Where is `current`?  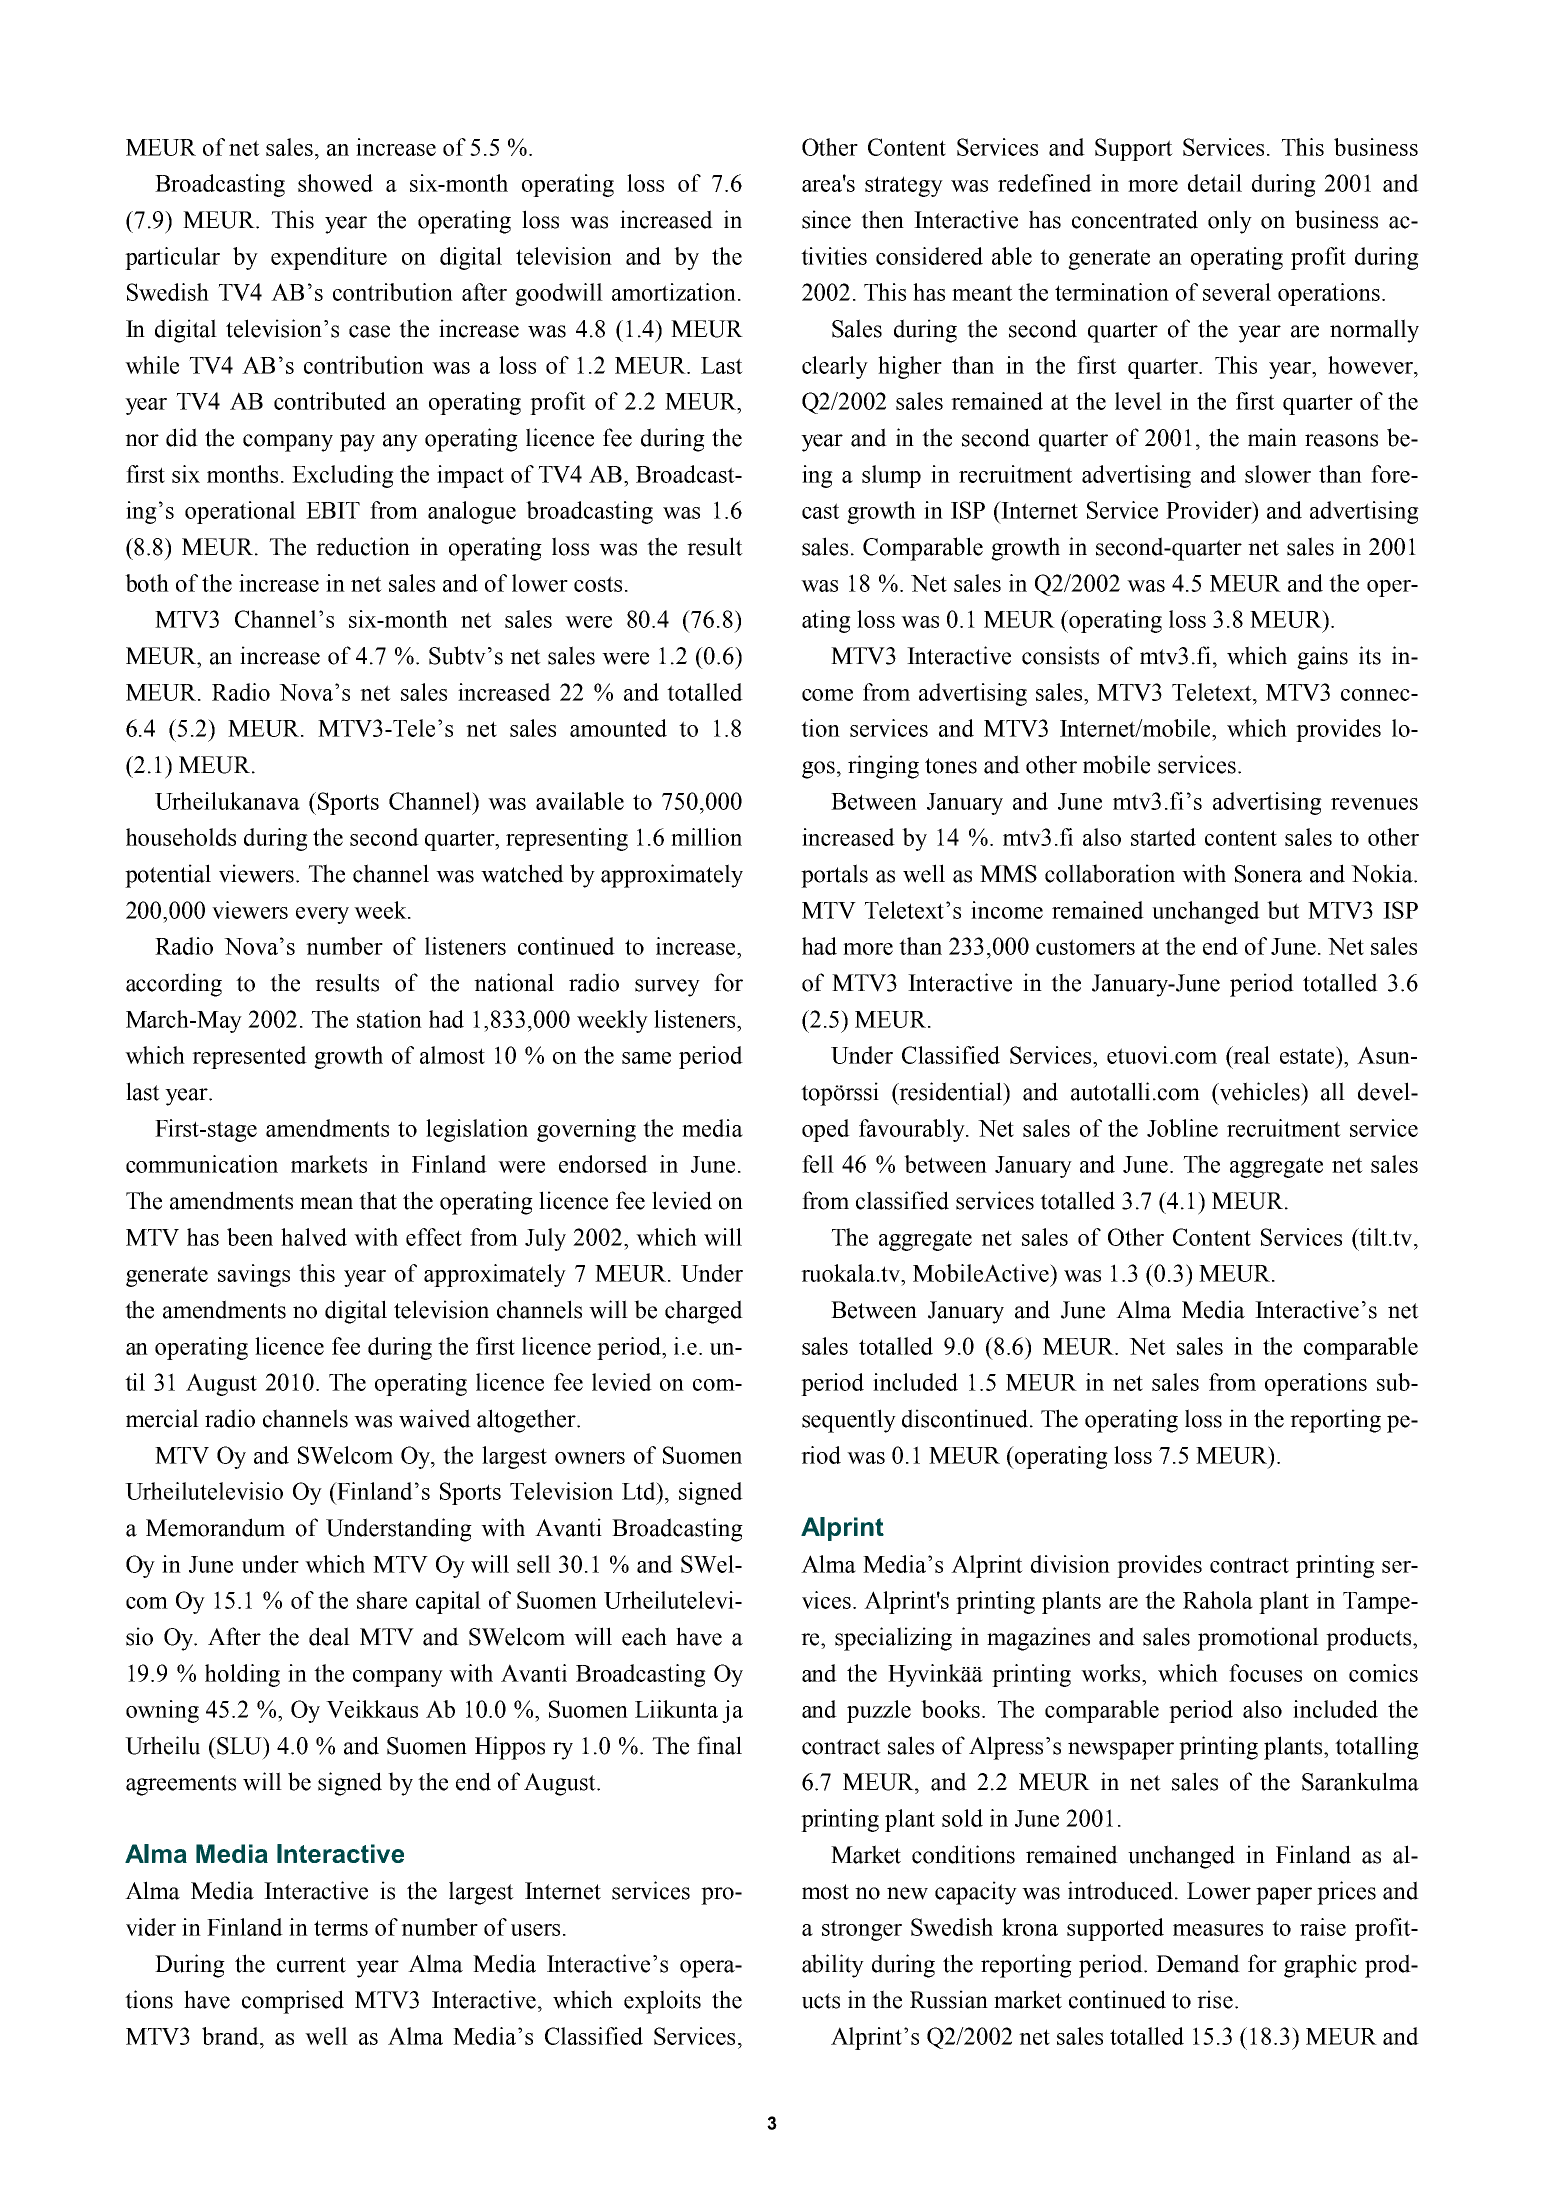 current is located at coordinates (311, 1965).
